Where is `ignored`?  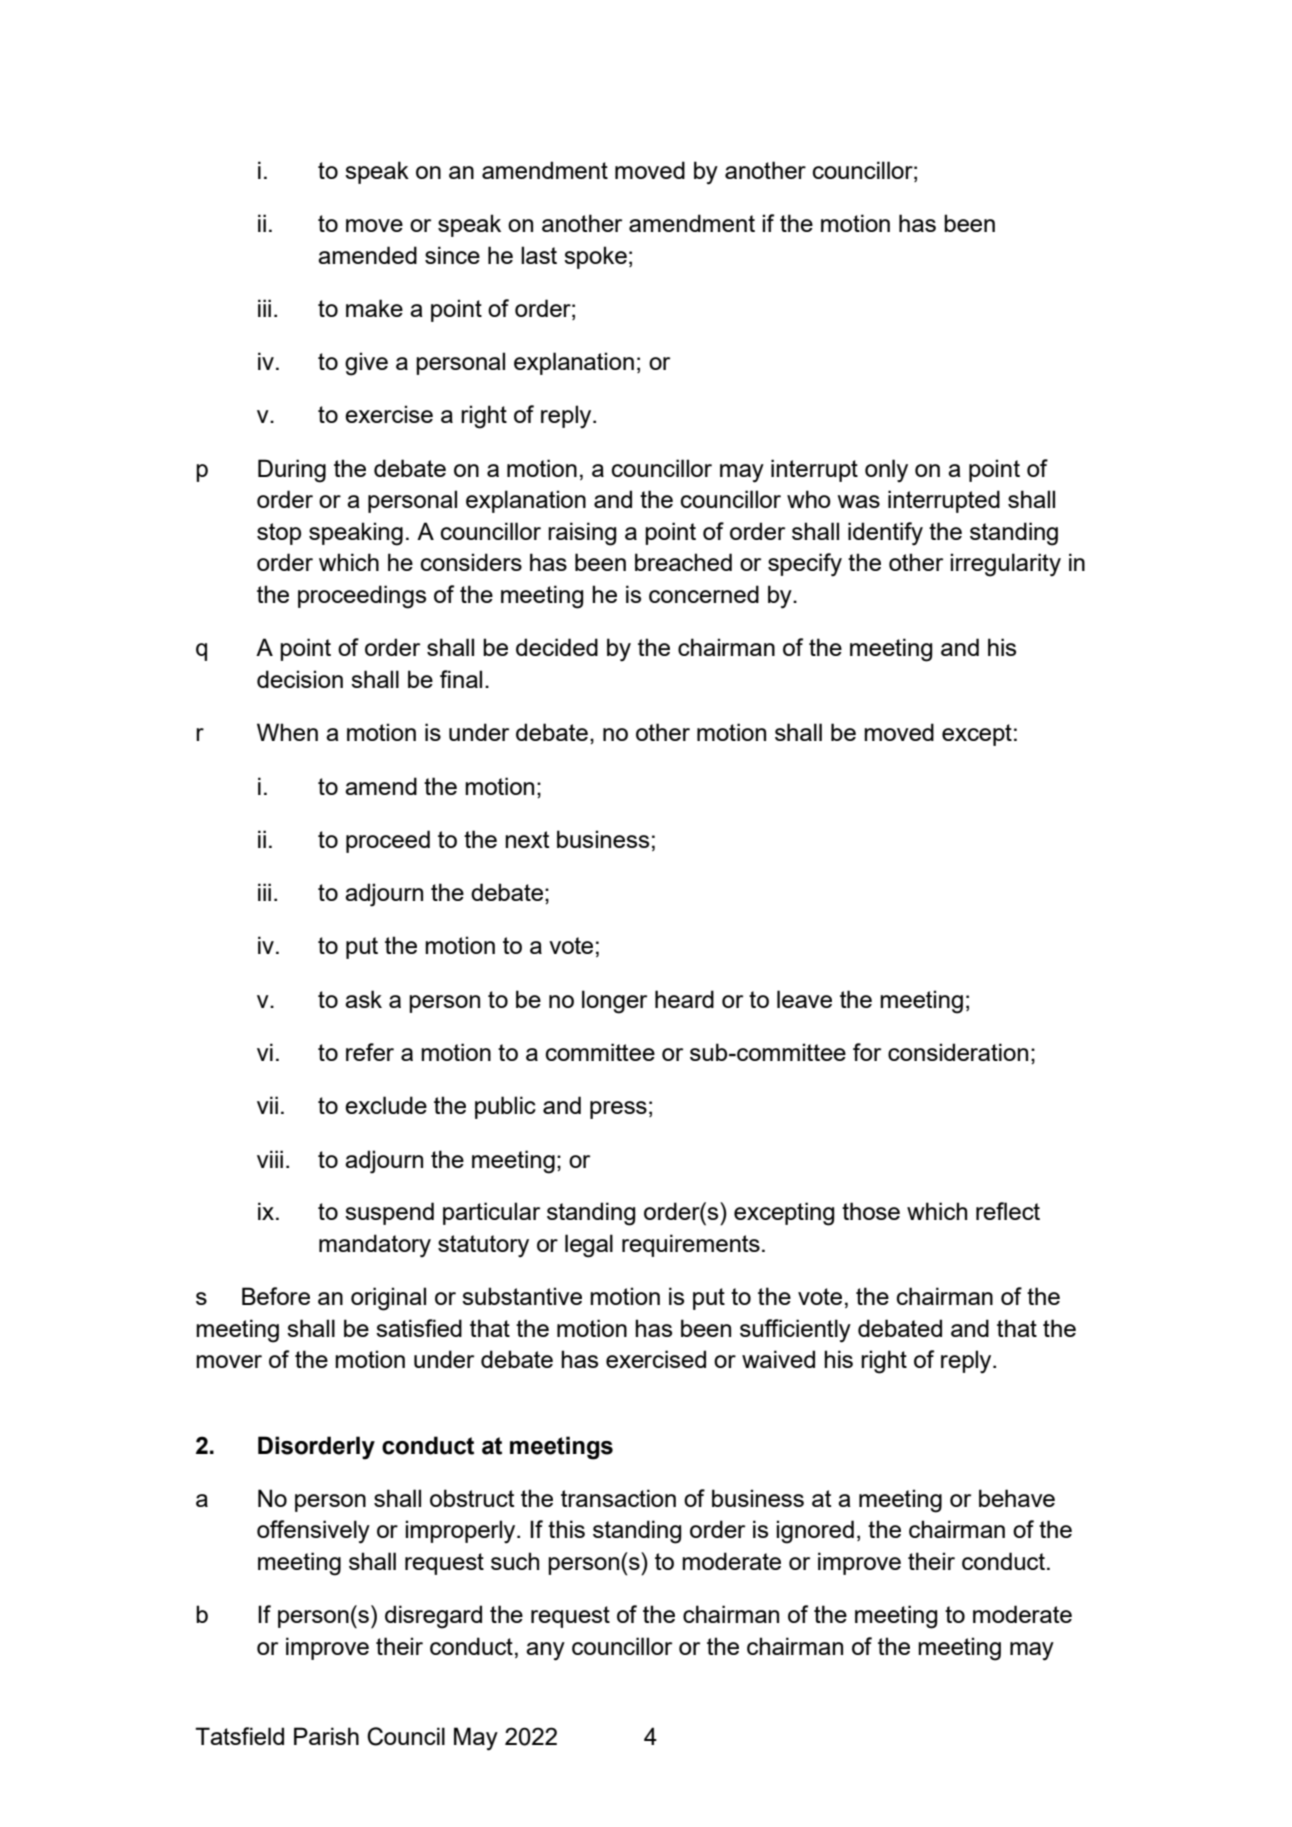 ignored is located at coordinates (815, 1532).
